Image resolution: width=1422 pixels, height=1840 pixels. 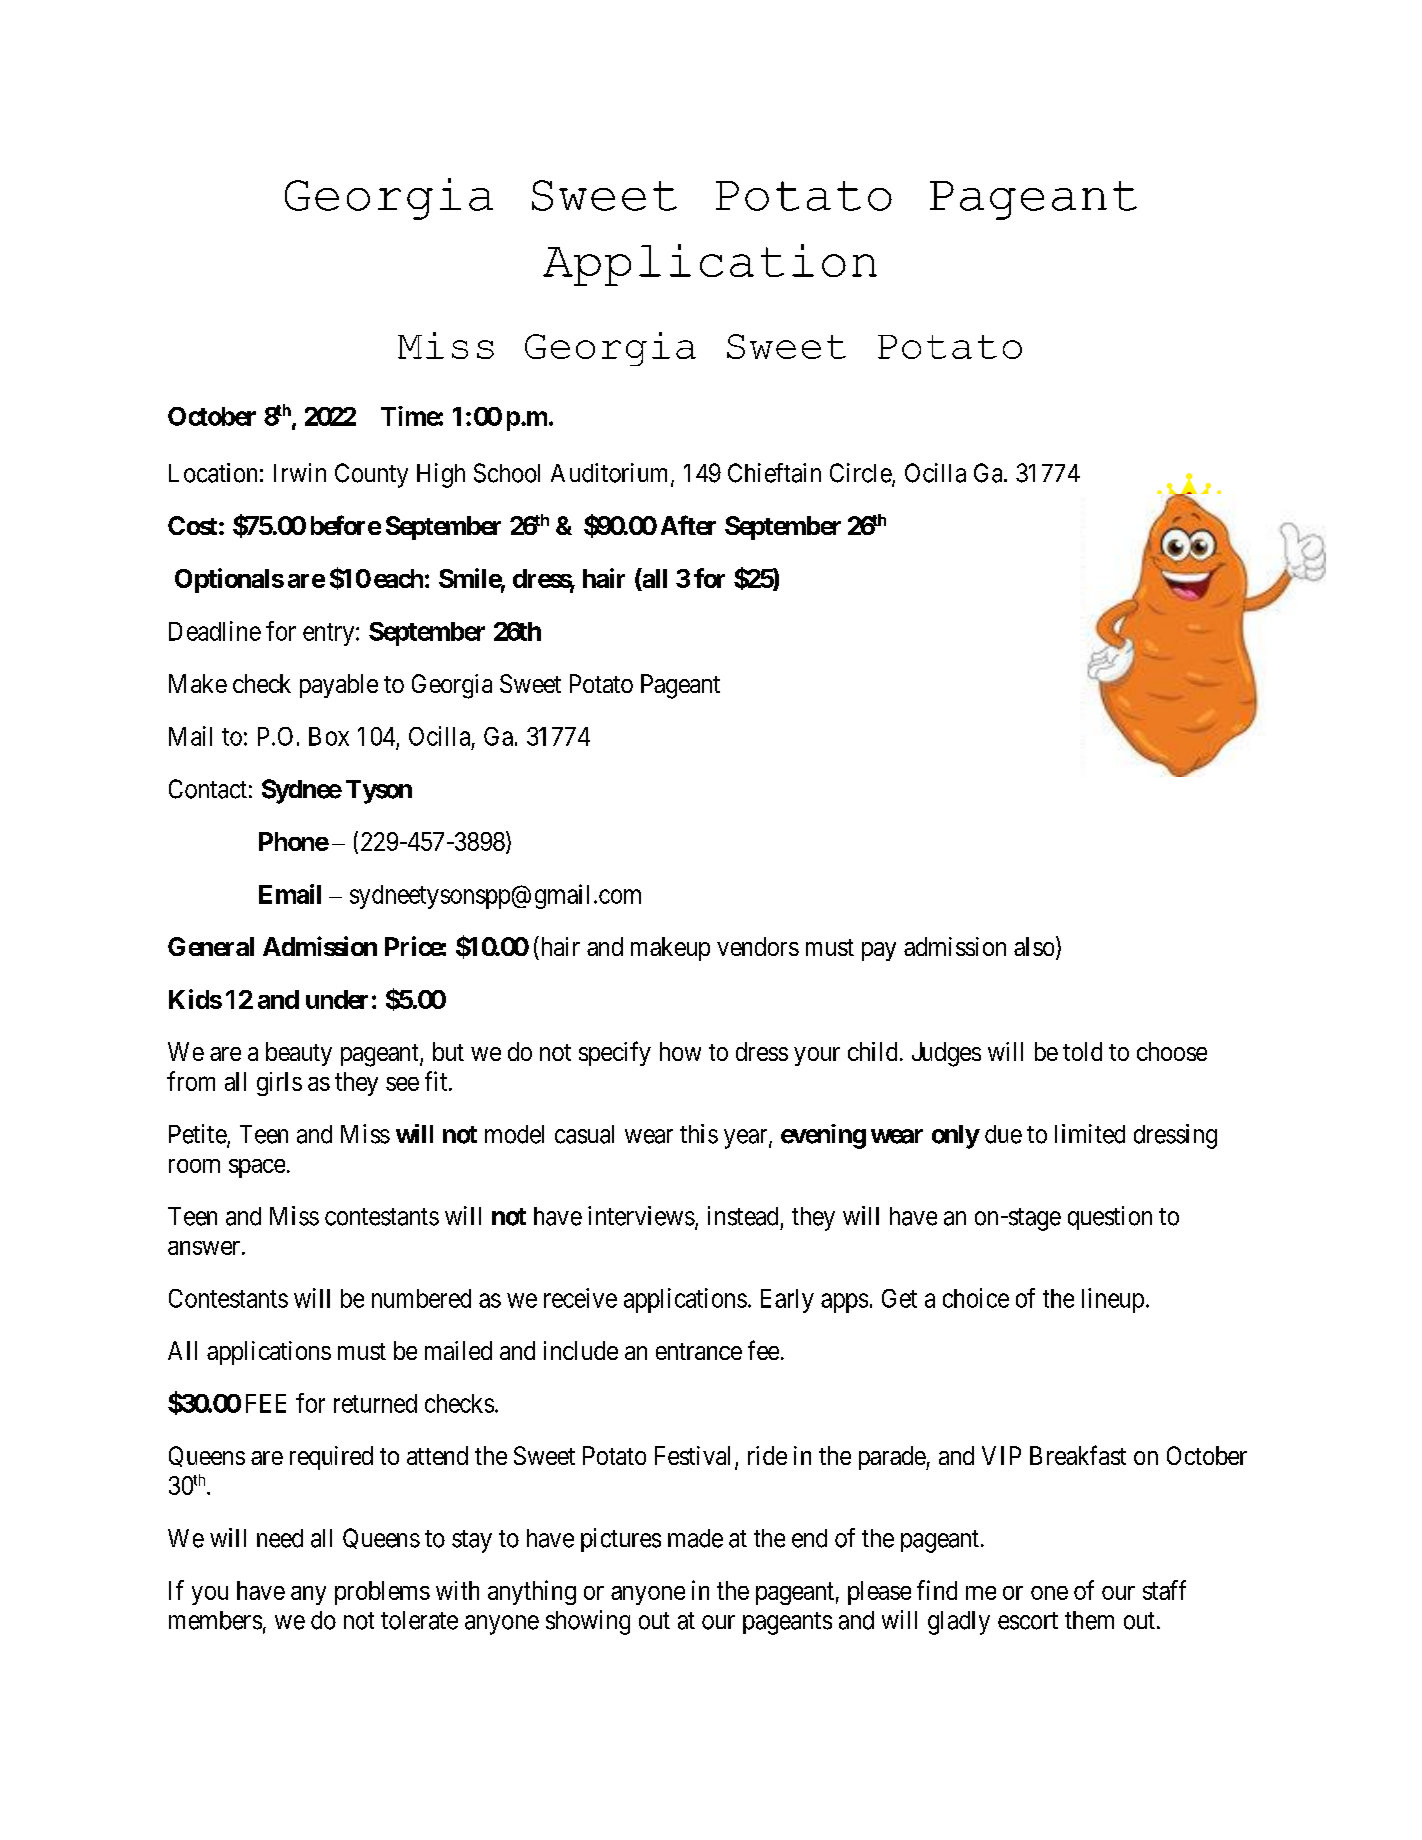 What do you see at coordinates (615, 1053) in the image?
I see `specify` at bounding box center [615, 1053].
